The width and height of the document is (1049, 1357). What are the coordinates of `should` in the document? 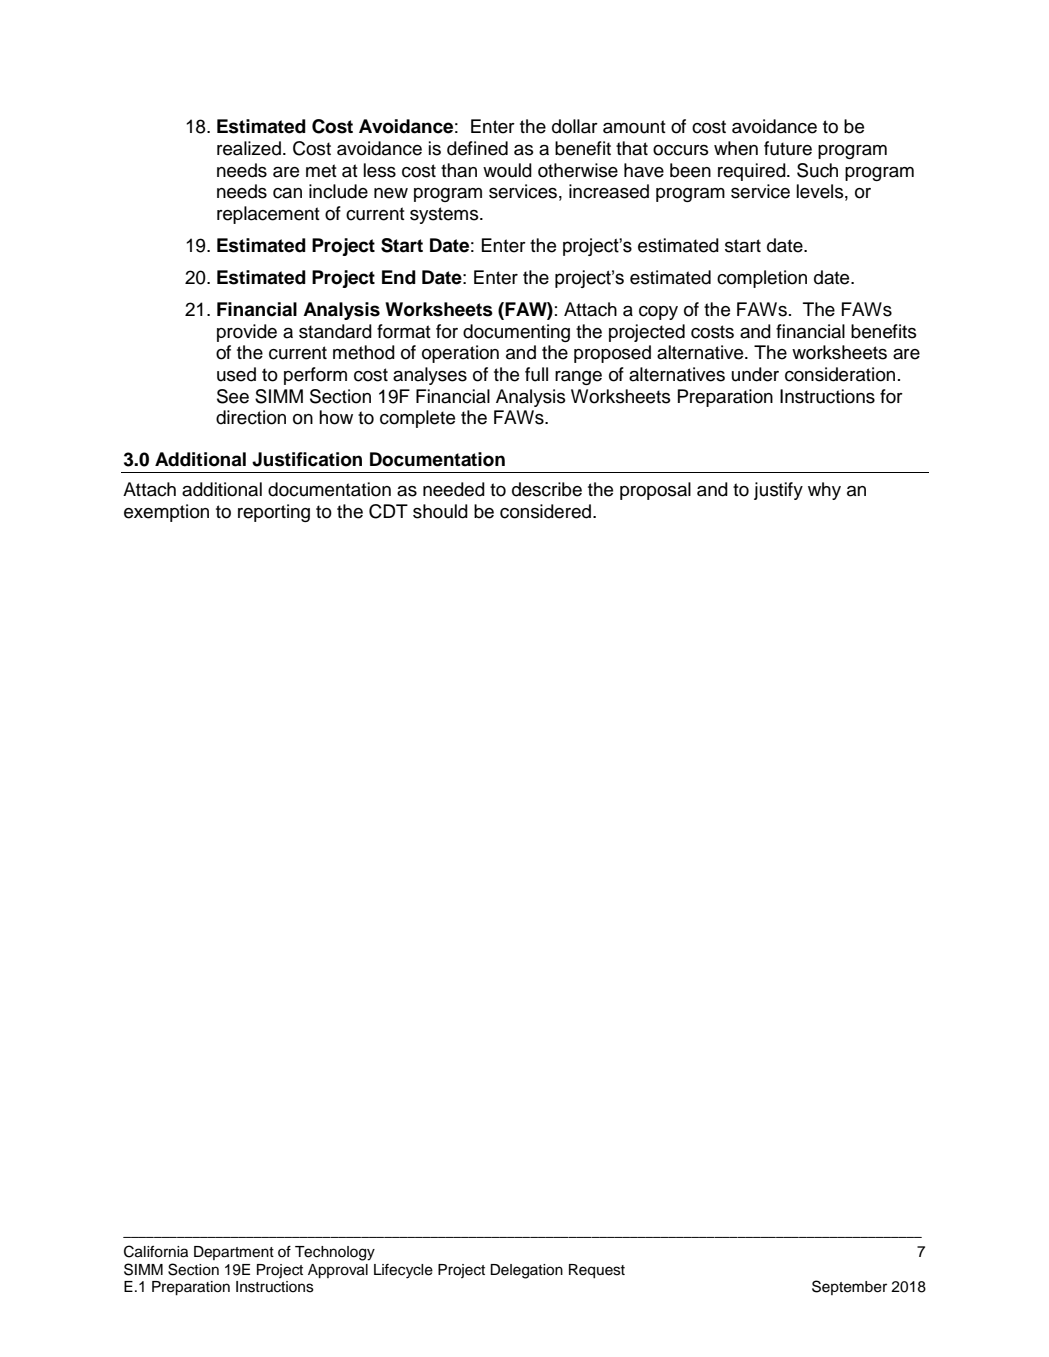 It's located at (440, 511).
